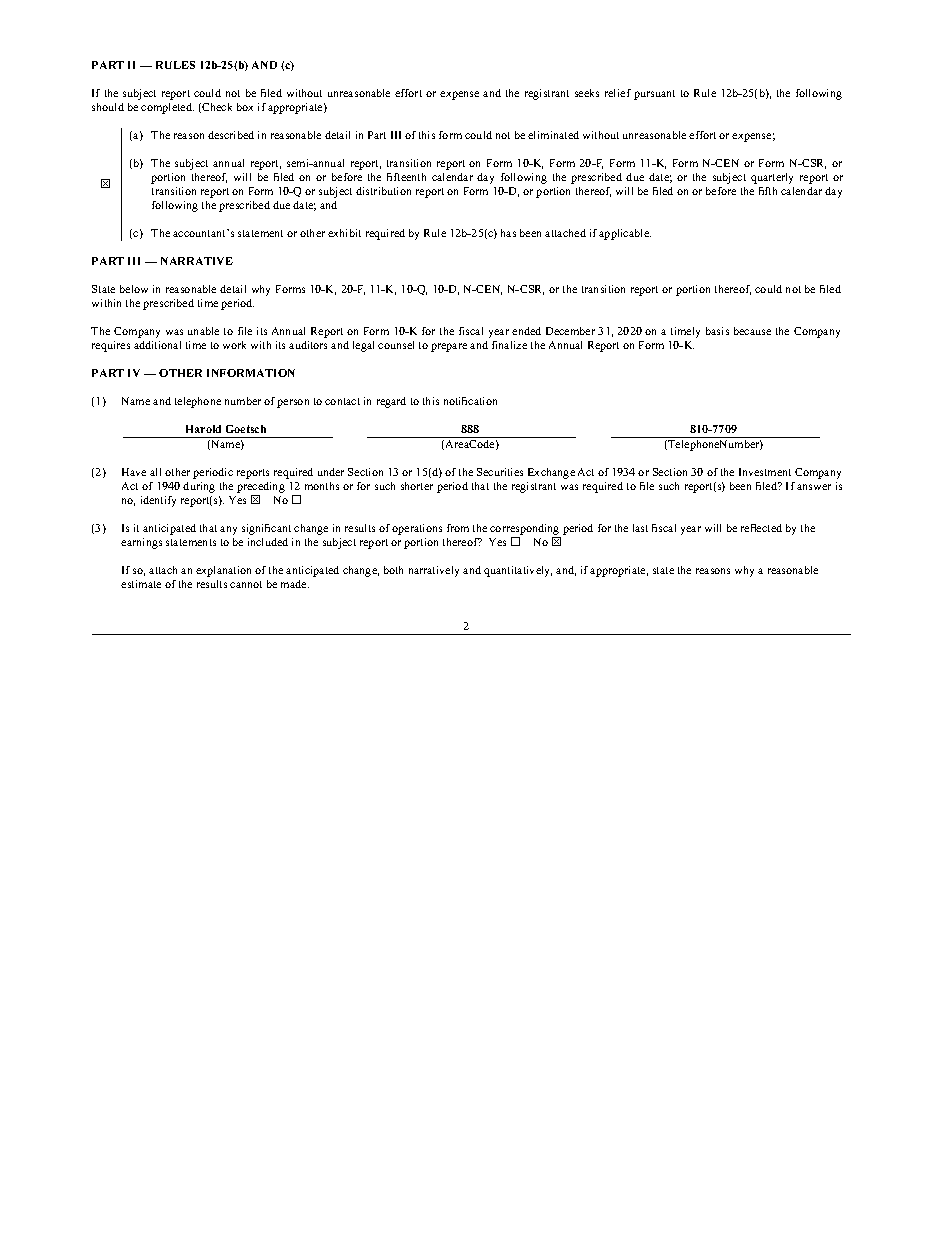 Image resolution: width=952 pixels, height=1233 pixels. Describe the element at coordinates (203, 429) in the screenshot. I see `Harold` at that location.
